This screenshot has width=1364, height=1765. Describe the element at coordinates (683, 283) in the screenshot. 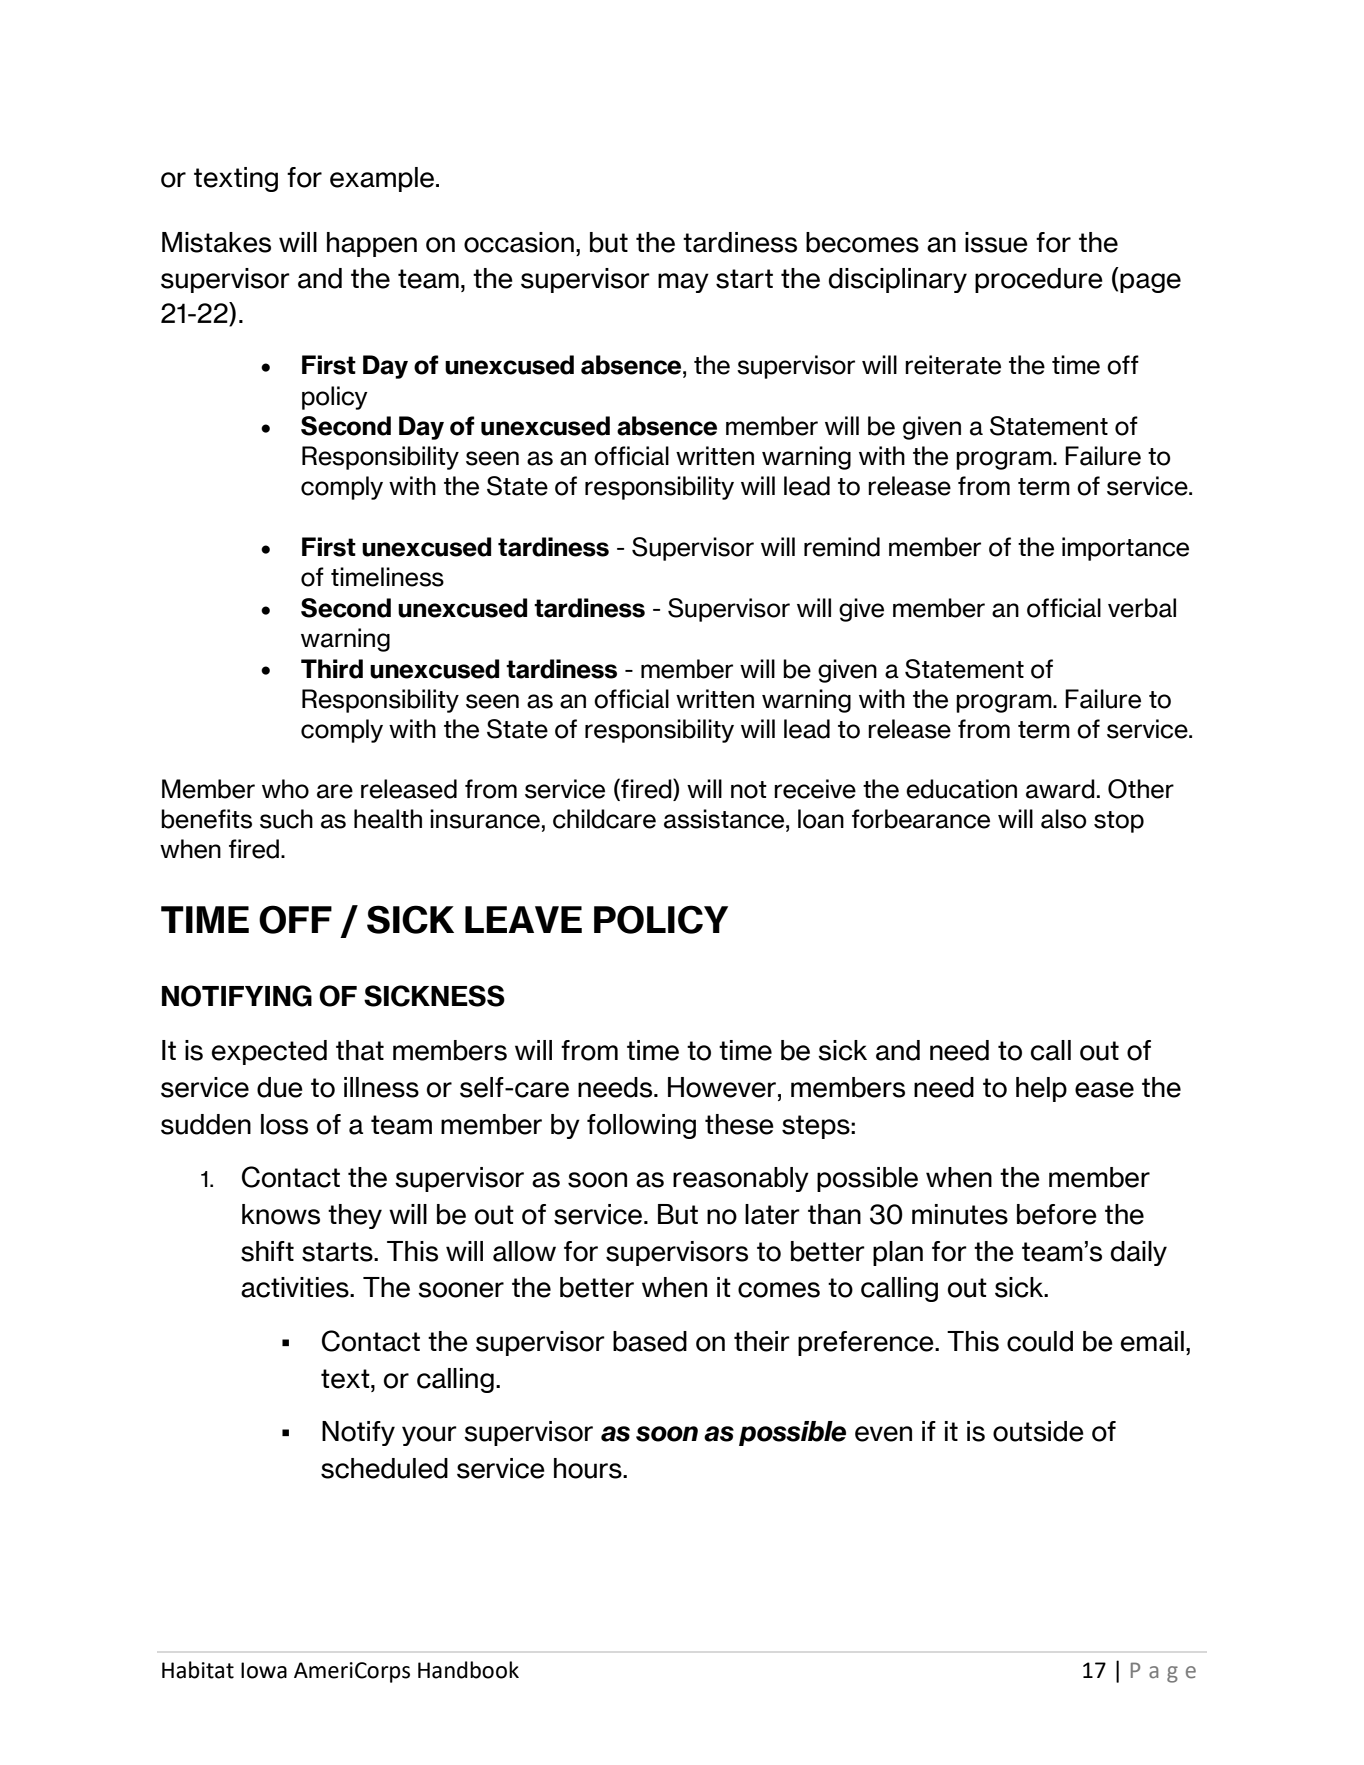

I see `may` at that location.
